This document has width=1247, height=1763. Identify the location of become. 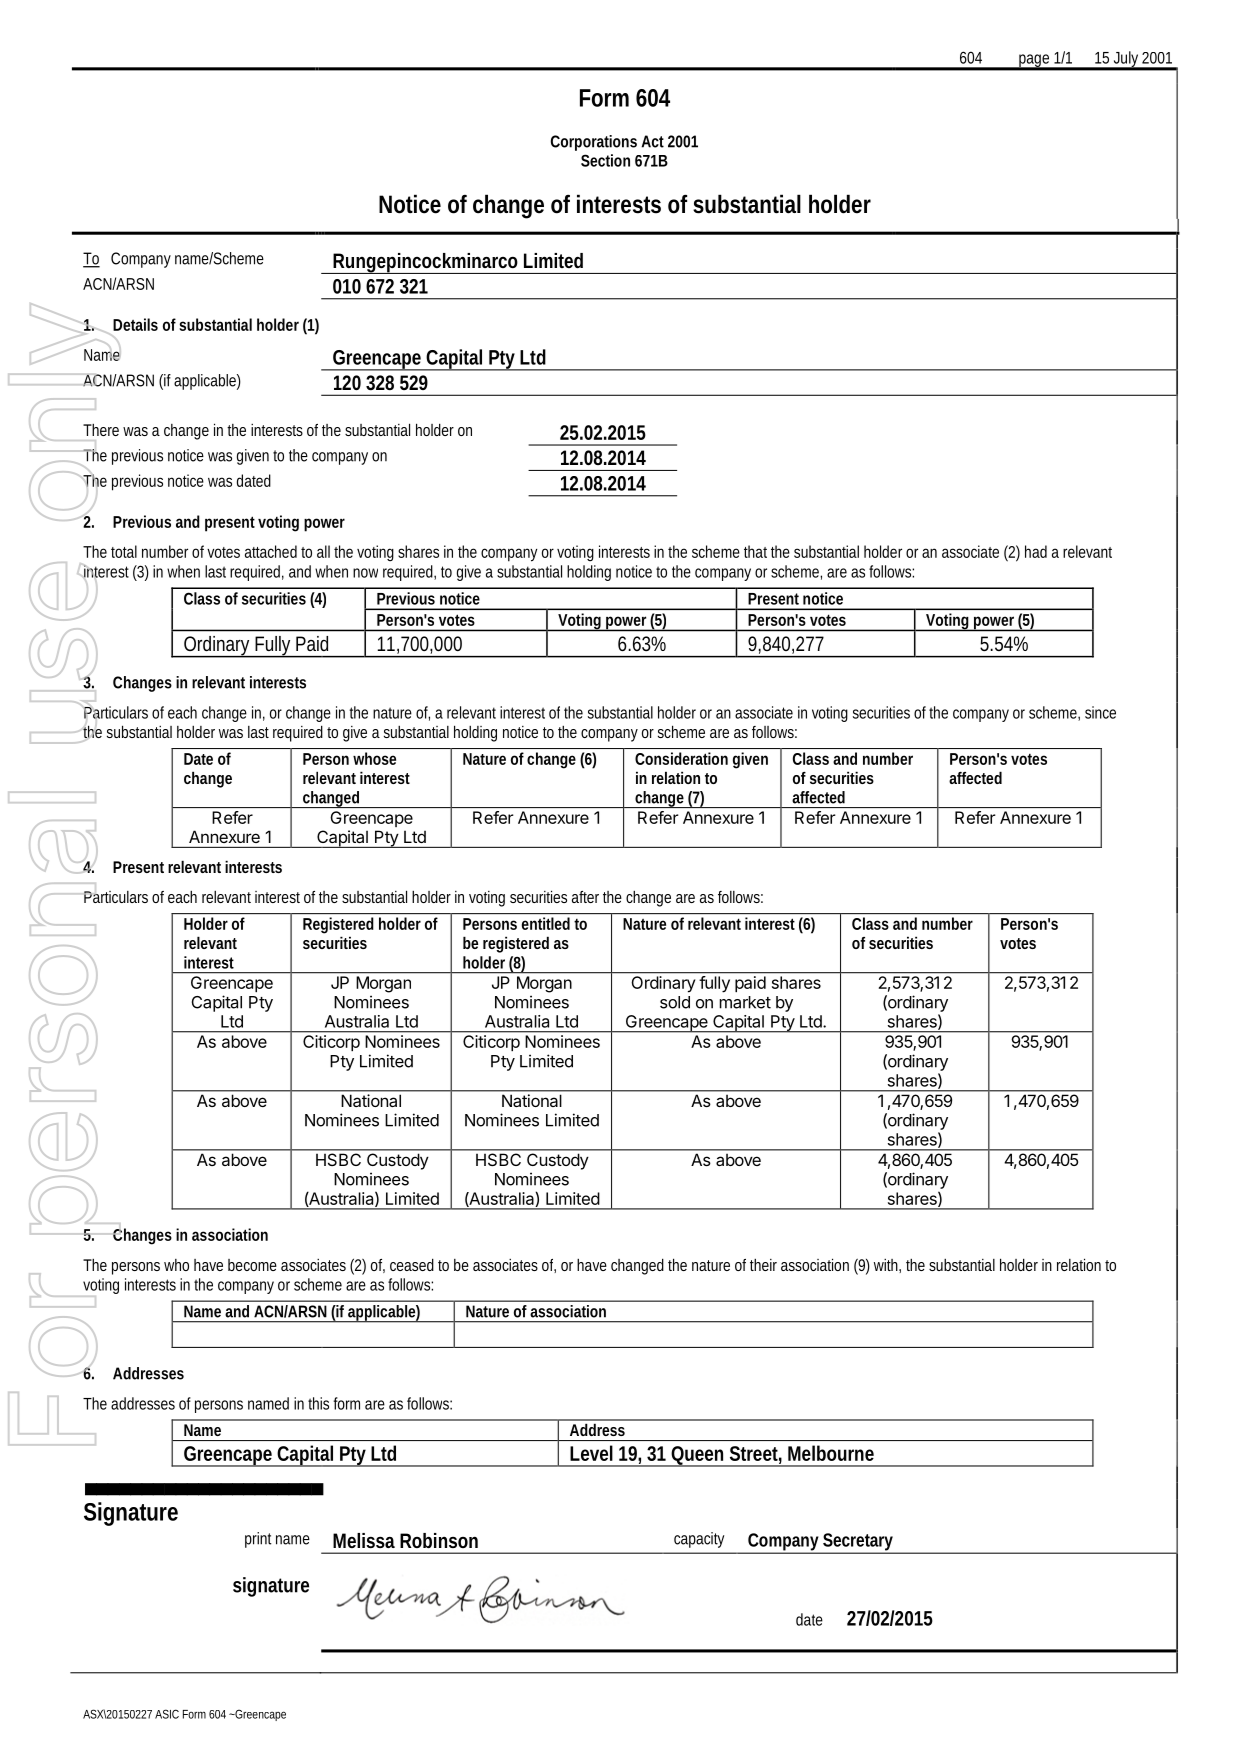
(252, 1265).
